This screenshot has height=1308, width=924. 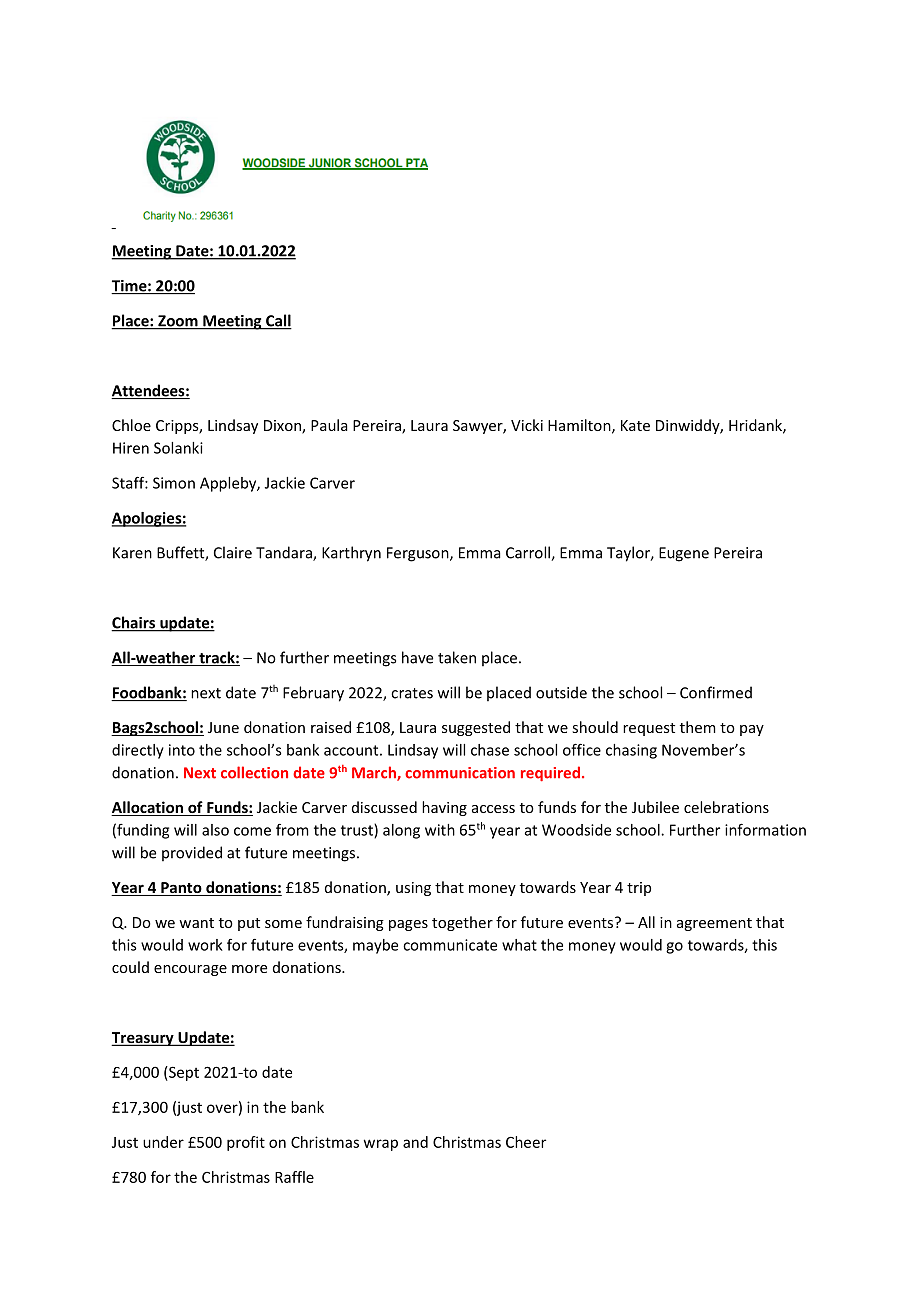 What do you see at coordinates (684, 554) in the screenshot?
I see `Eugene` at bounding box center [684, 554].
